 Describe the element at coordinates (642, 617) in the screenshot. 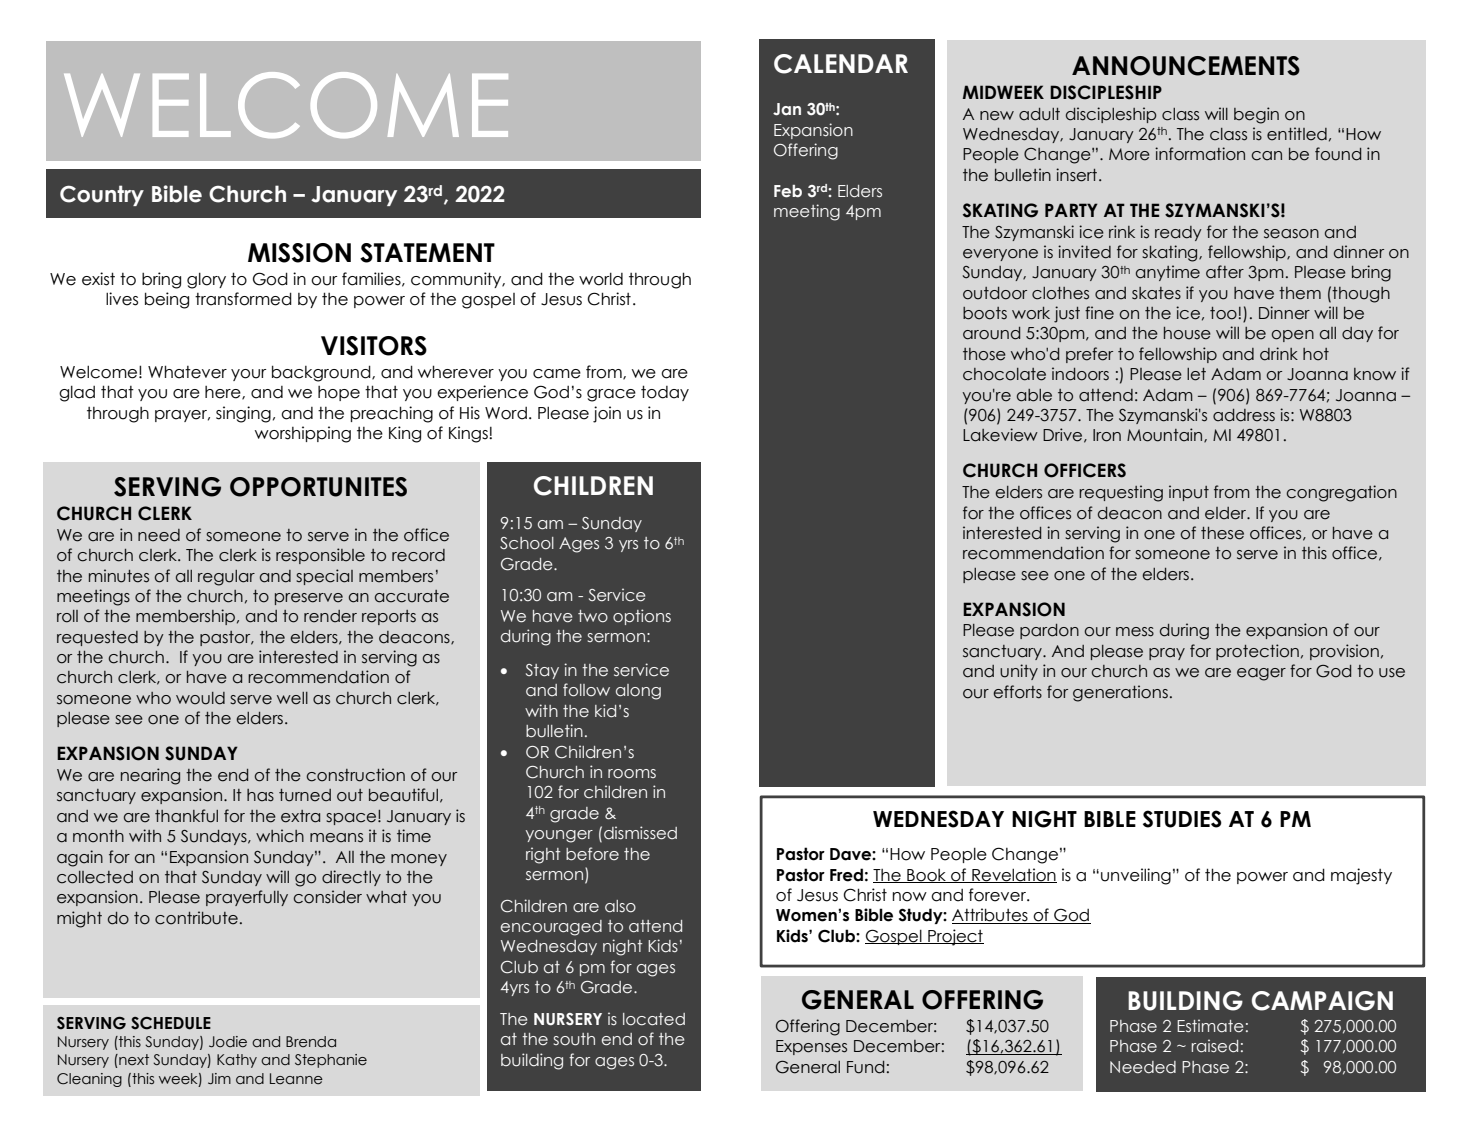

I see `options` at that location.
